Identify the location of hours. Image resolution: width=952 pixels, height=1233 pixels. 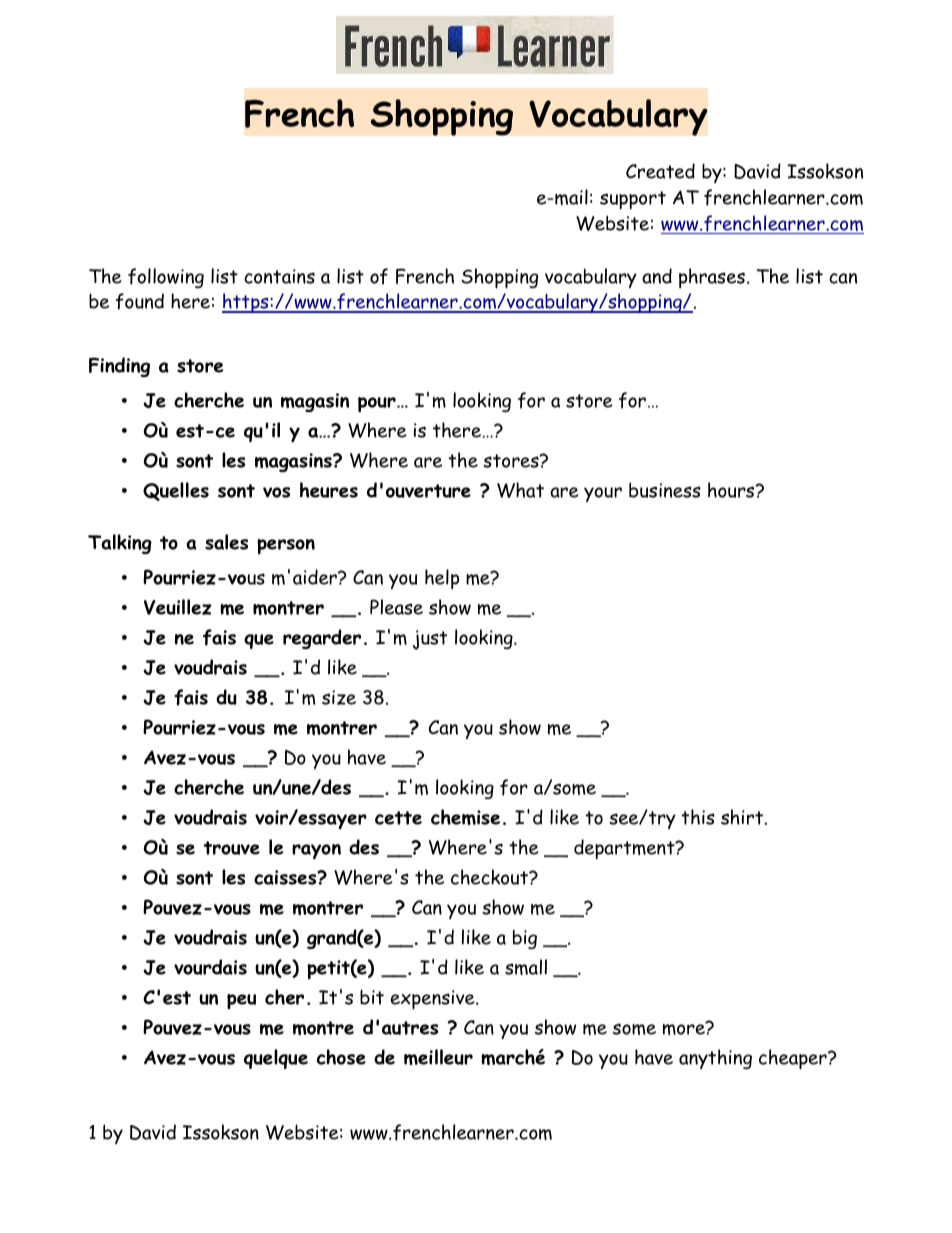
(732, 490).
